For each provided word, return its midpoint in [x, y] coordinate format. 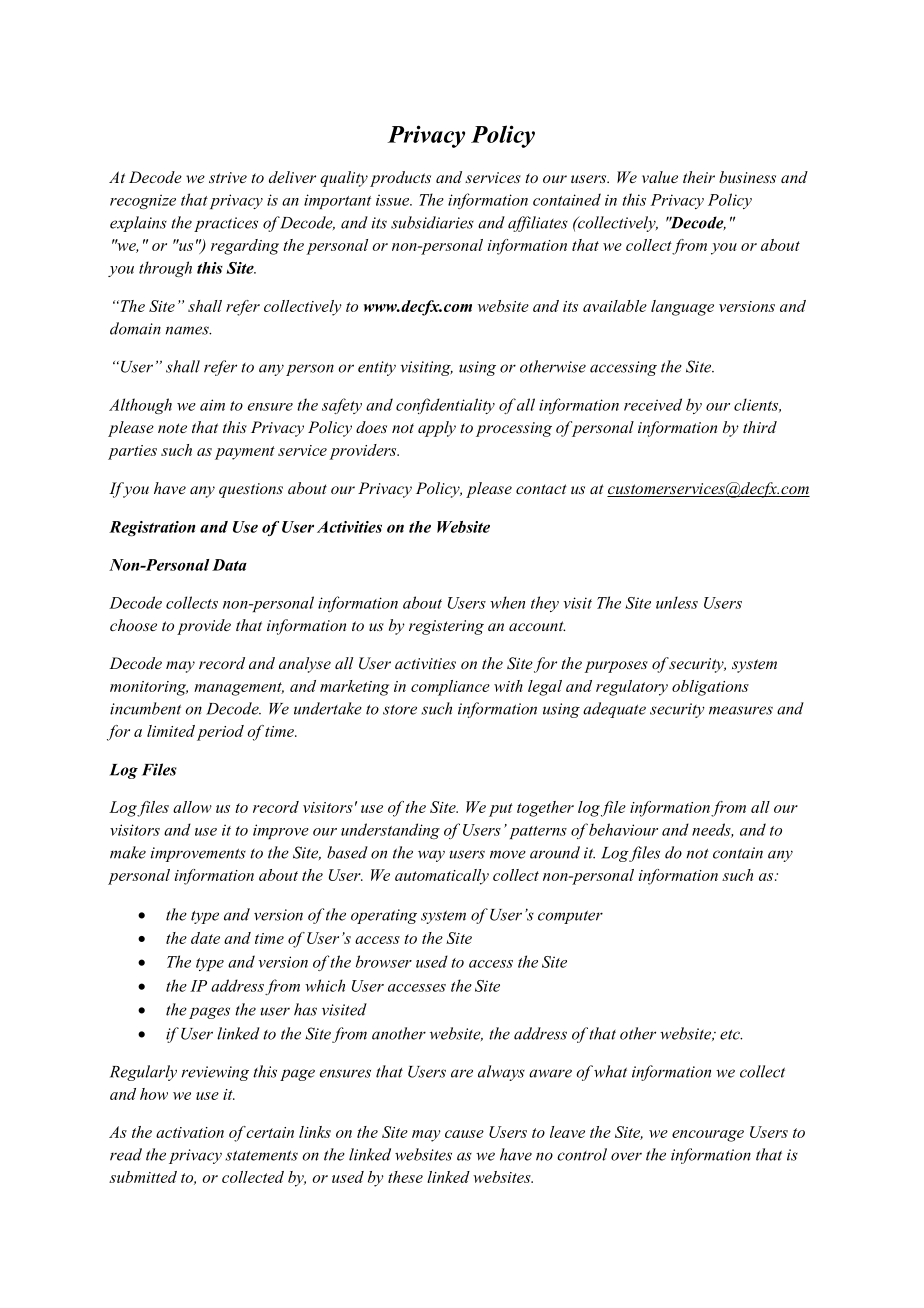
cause [464, 1134]
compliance [450, 688]
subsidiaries [432, 222]
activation [190, 1132]
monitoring [149, 688]
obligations [710, 688]
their [699, 177]
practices [226, 224]
